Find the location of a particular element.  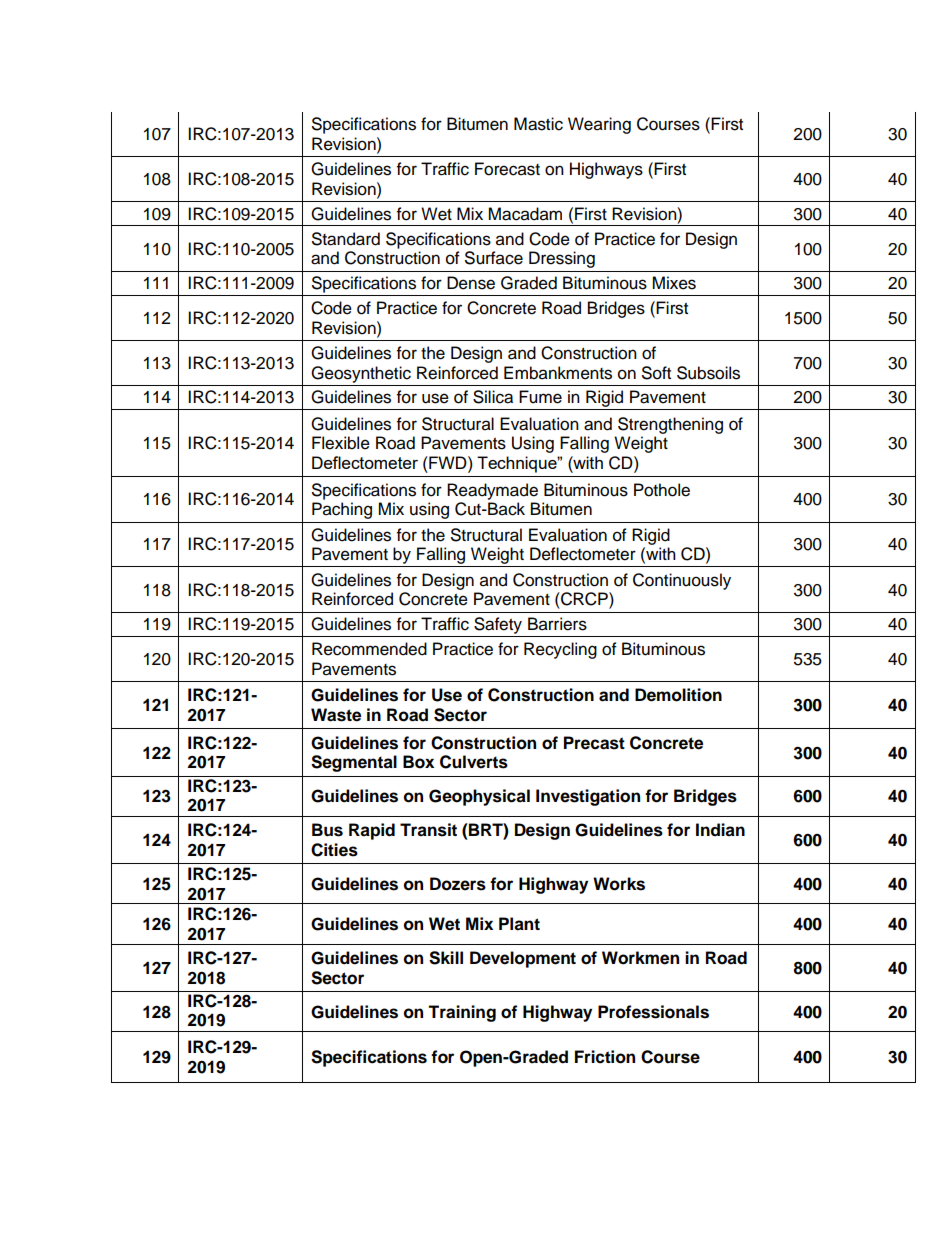

Safety is located at coordinates (498, 625).
